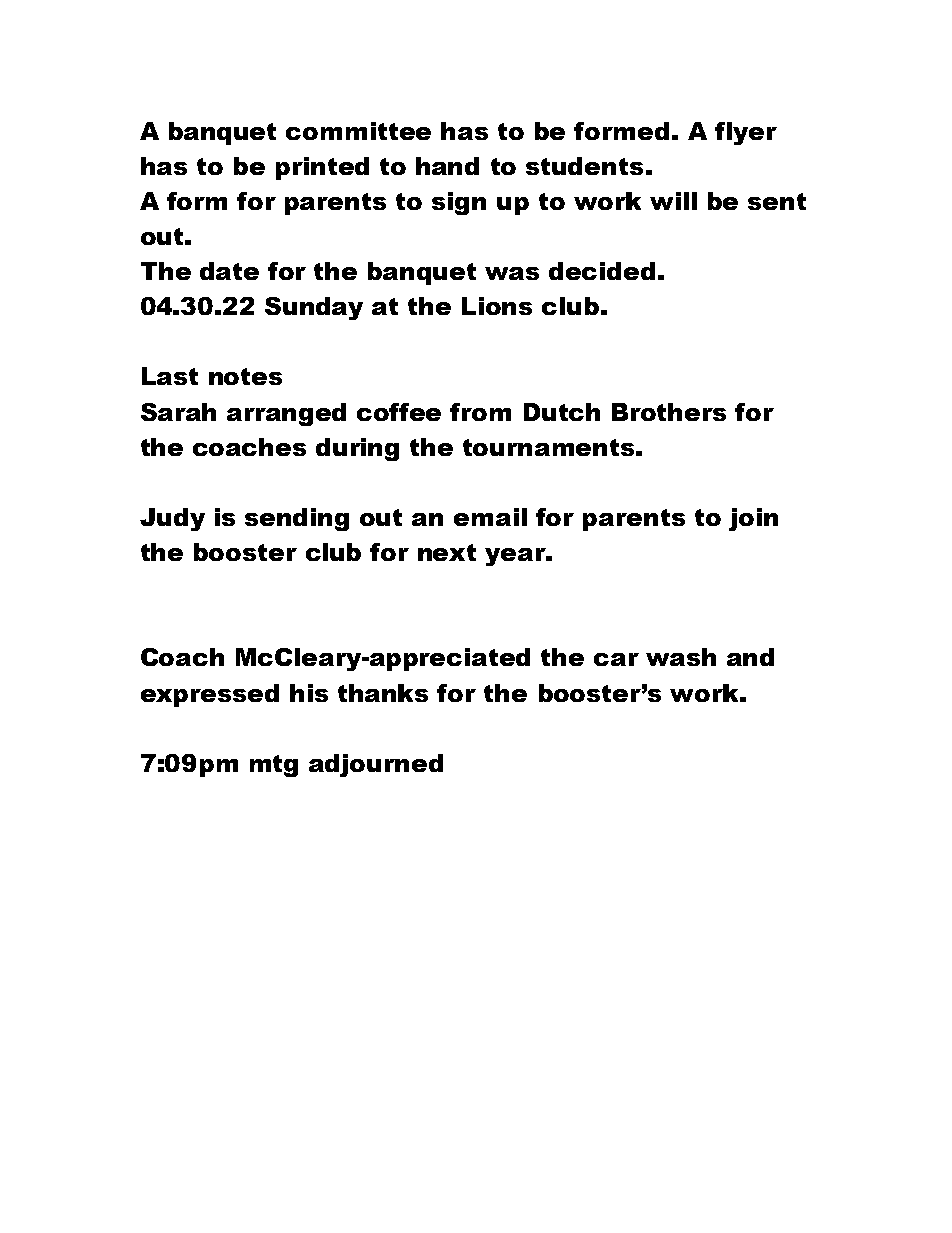 This screenshot has height=1233, width=952. What do you see at coordinates (322, 168) in the screenshot?
I see `printed` at bounding box center [322, 168].
